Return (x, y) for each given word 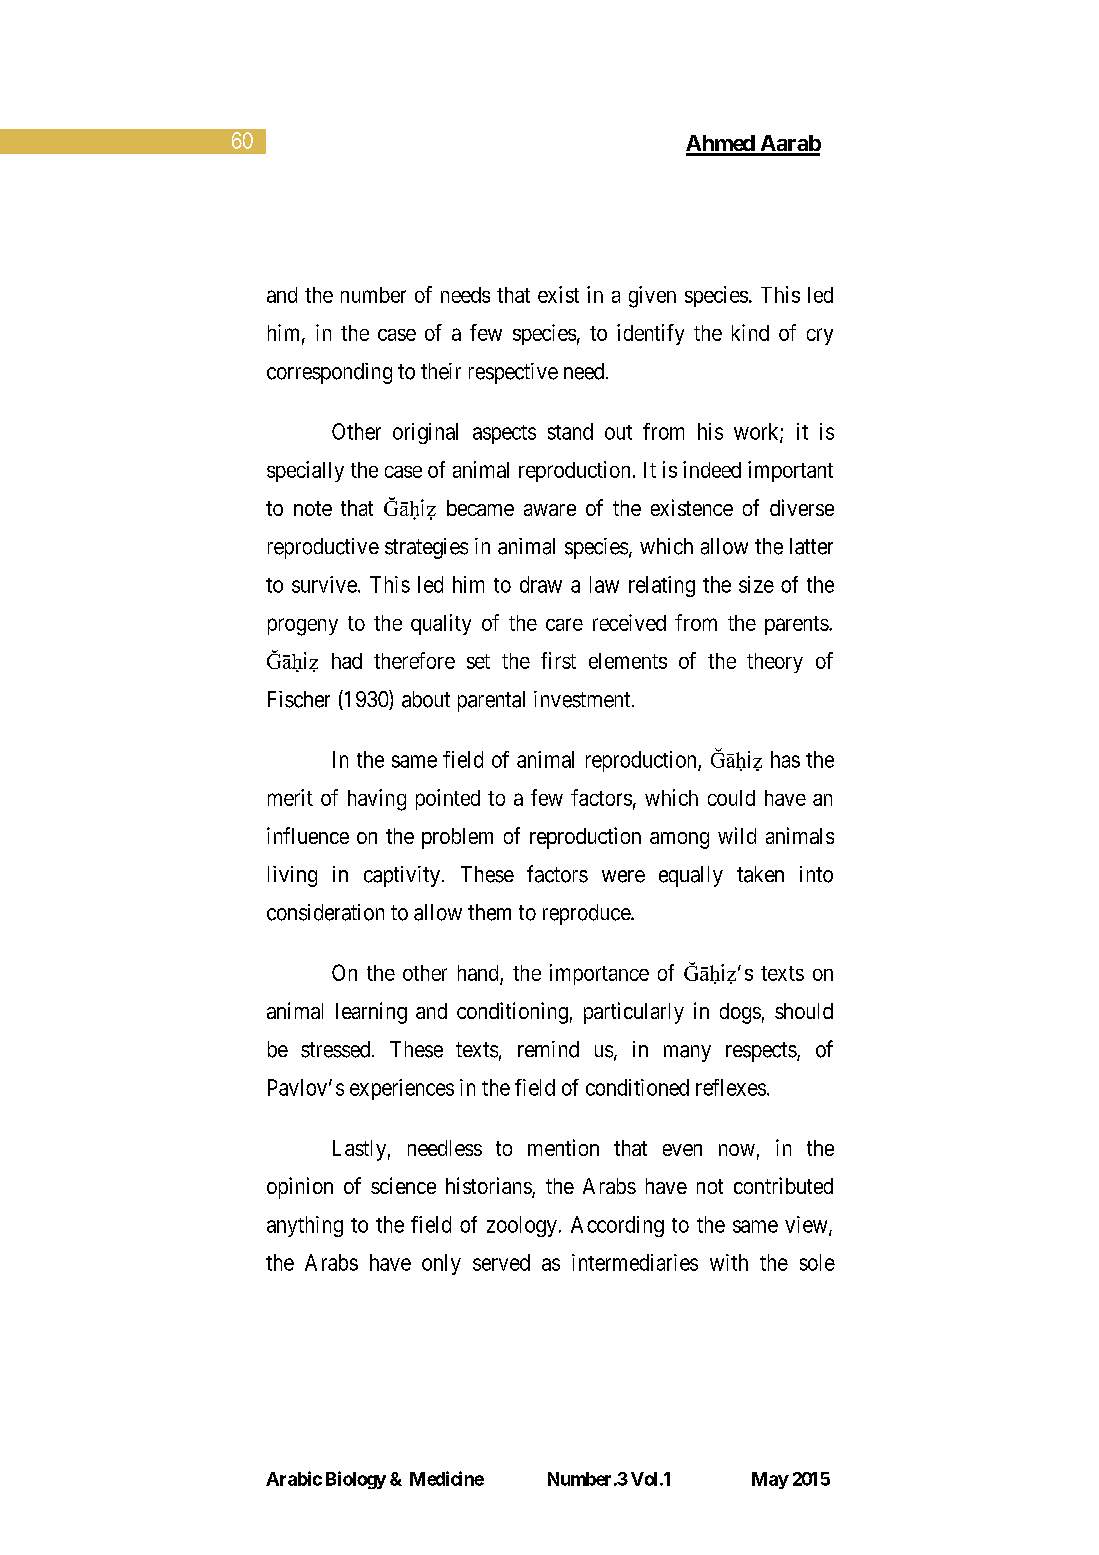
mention (563, 1147)
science (403, 1185)
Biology (356, 1480)
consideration (325, 912)
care (564, 624)
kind (750, 332)
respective (513, 373)
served (501, 1262)
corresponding (329, 373)
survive (324, 584)
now (737, 1150)
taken (760, 874)
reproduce (587, 914)
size (756, 584)
